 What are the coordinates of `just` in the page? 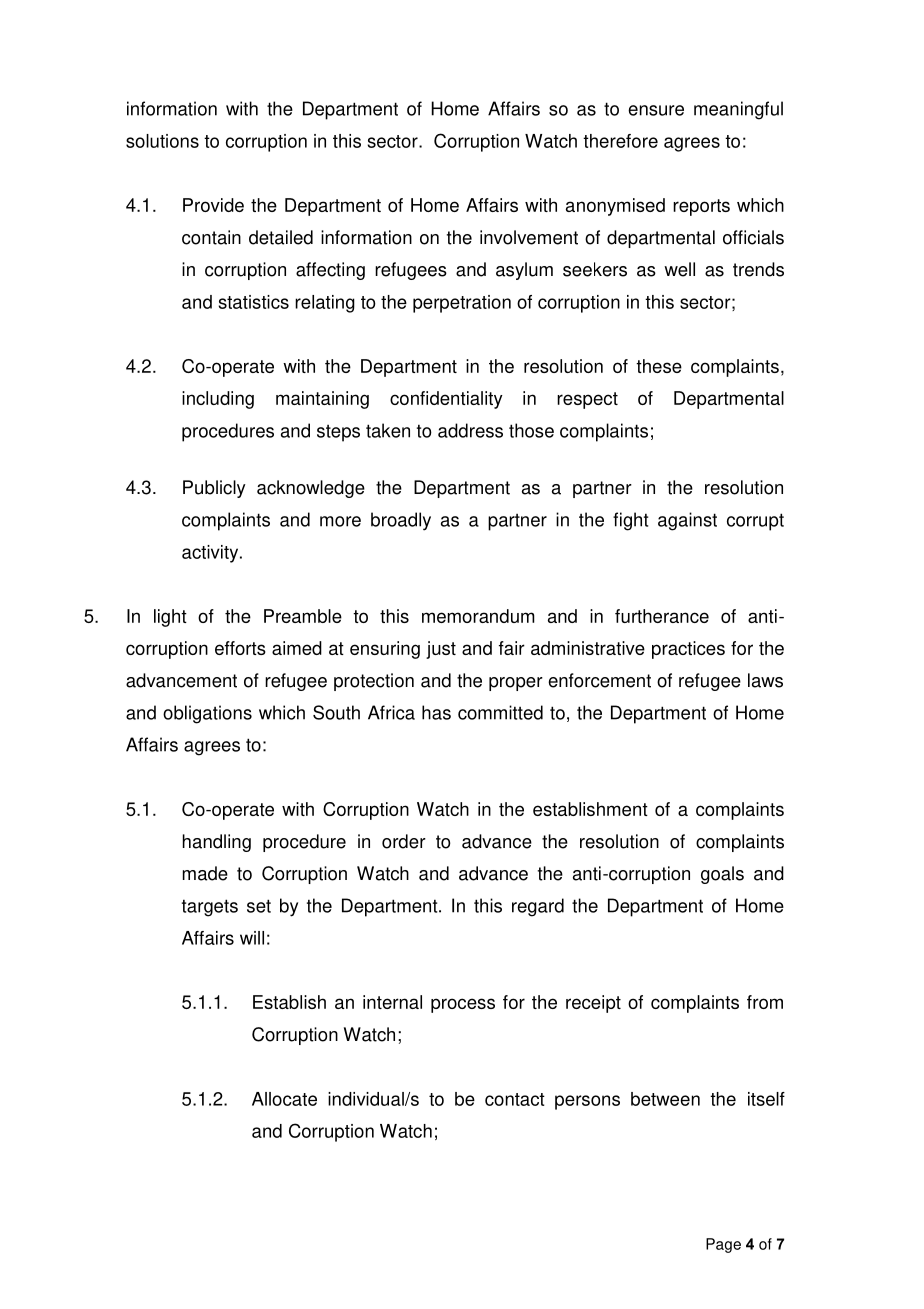 It's located at (441, 650).
